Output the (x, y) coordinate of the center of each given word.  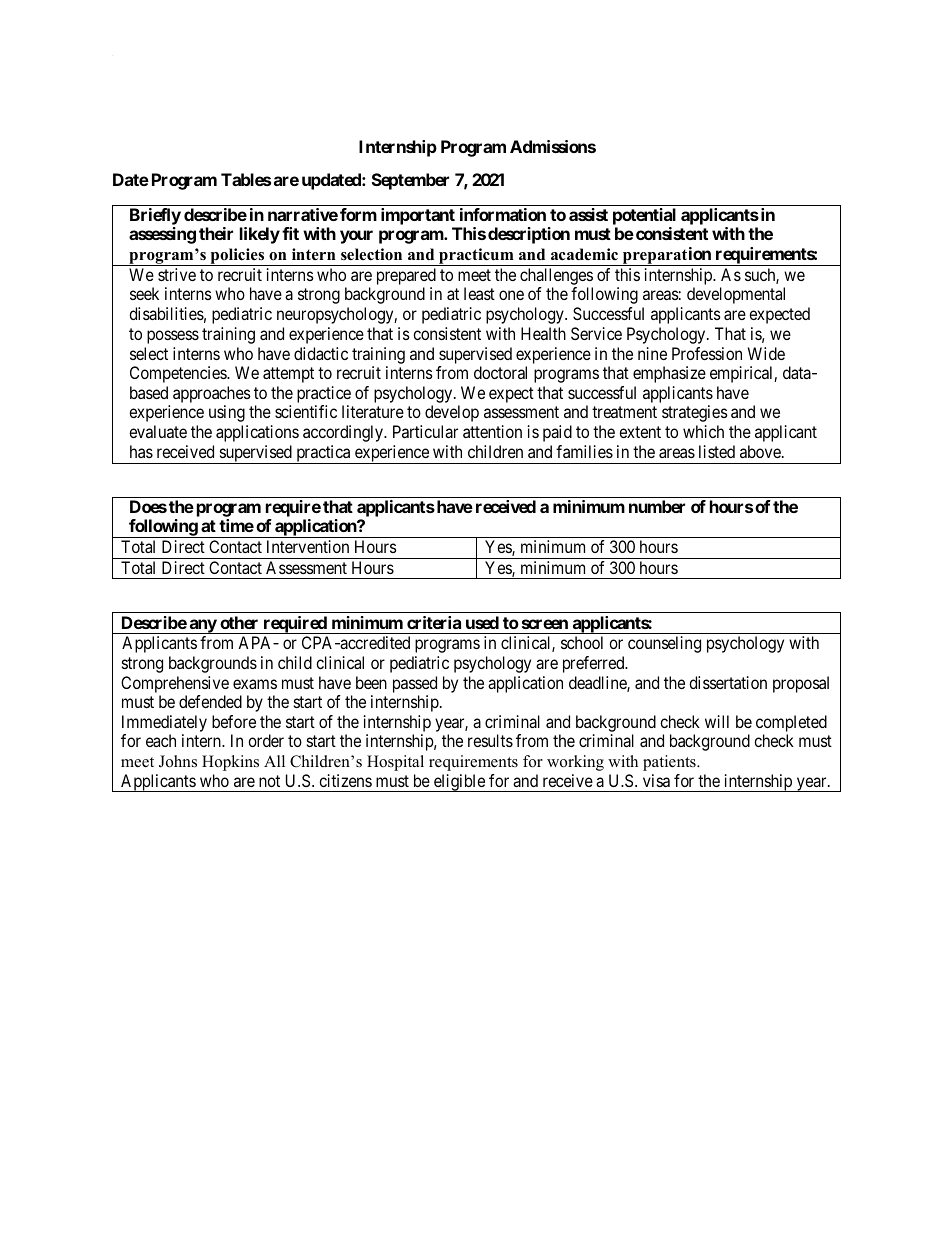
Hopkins (230, 763)
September (410, 181)
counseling (664, 644)
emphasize (669, 374)
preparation (666, 256)
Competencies (179, 374)
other (239, 622)
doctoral (500, 372)
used (482, 622)
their (216, 233)
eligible (459, 783)
